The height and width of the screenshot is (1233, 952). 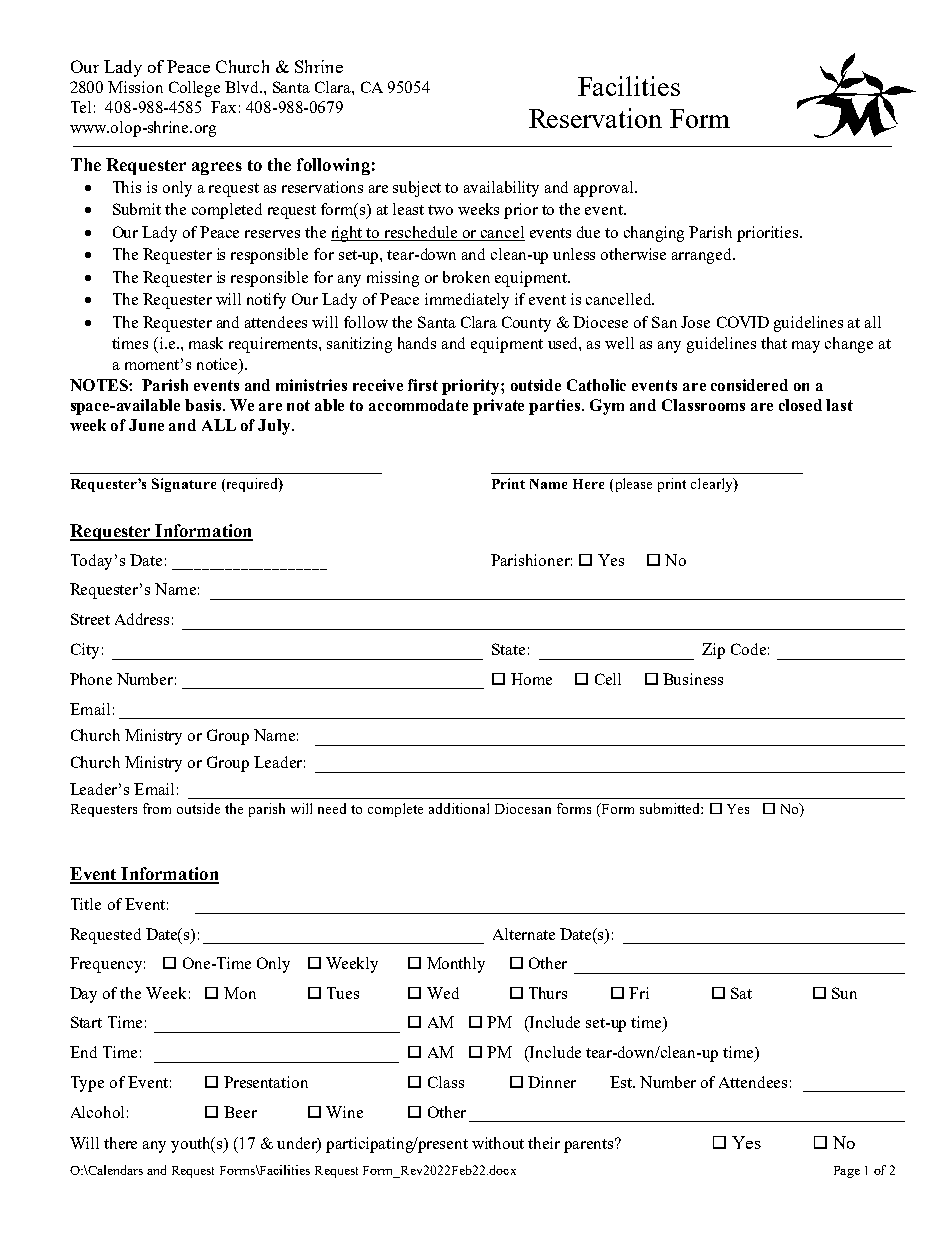 What do you see at coordinates (184, 485) in the screenshot?
I see `Signature` at bounding box center [184, 485].
